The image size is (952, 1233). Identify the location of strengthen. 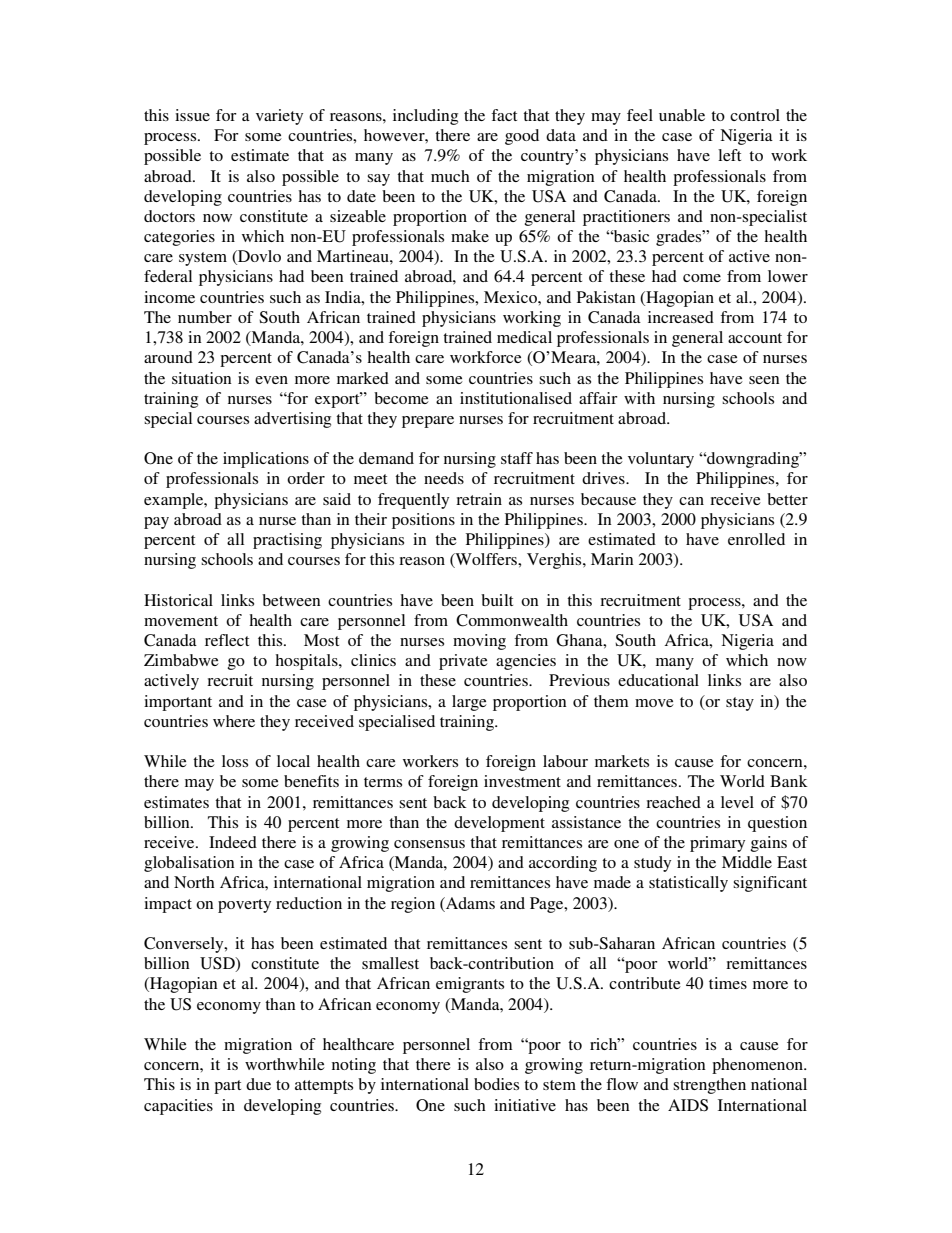
(709, 1086).
